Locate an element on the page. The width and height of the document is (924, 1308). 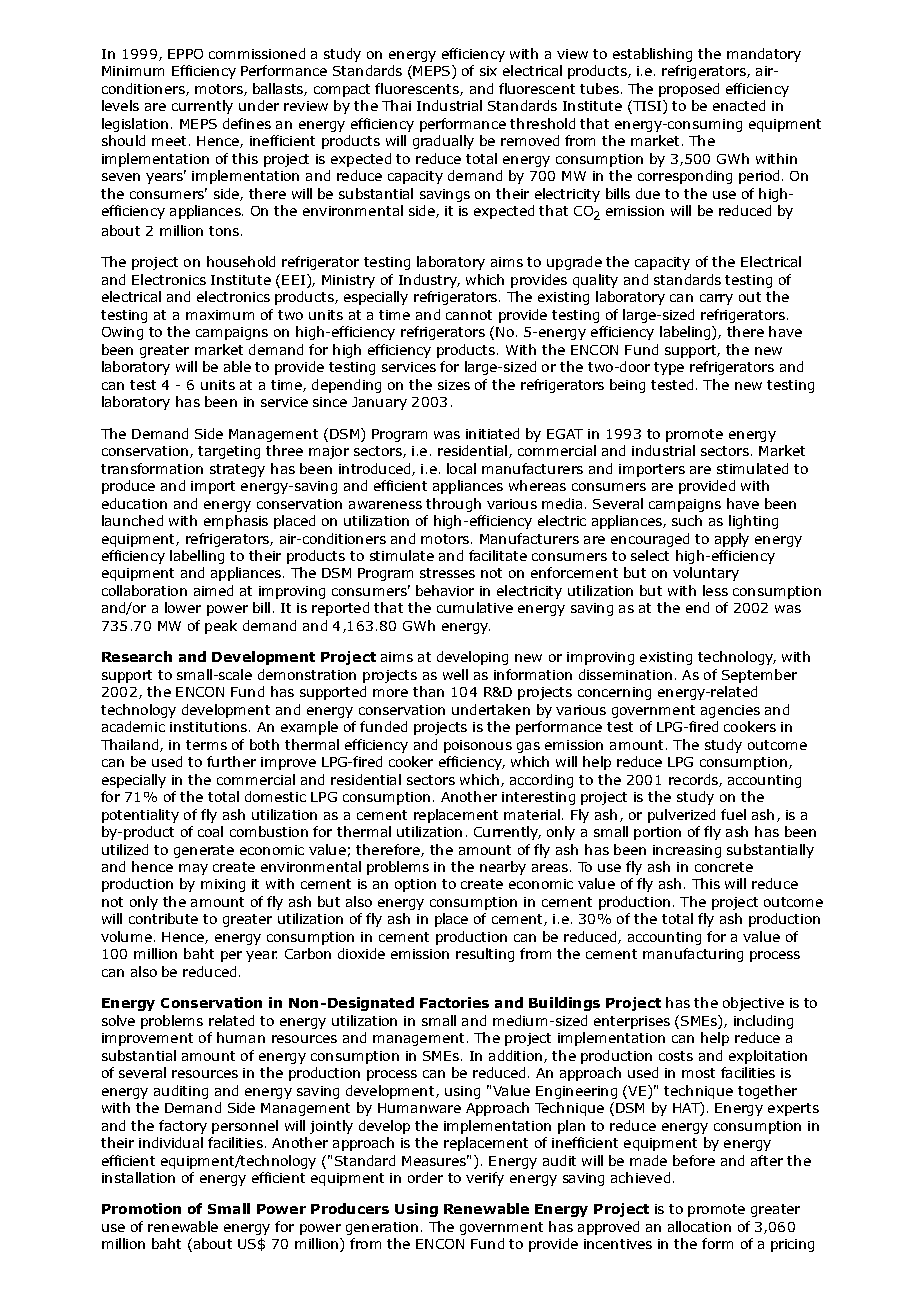
terms is located at coordinates (206, 745).
